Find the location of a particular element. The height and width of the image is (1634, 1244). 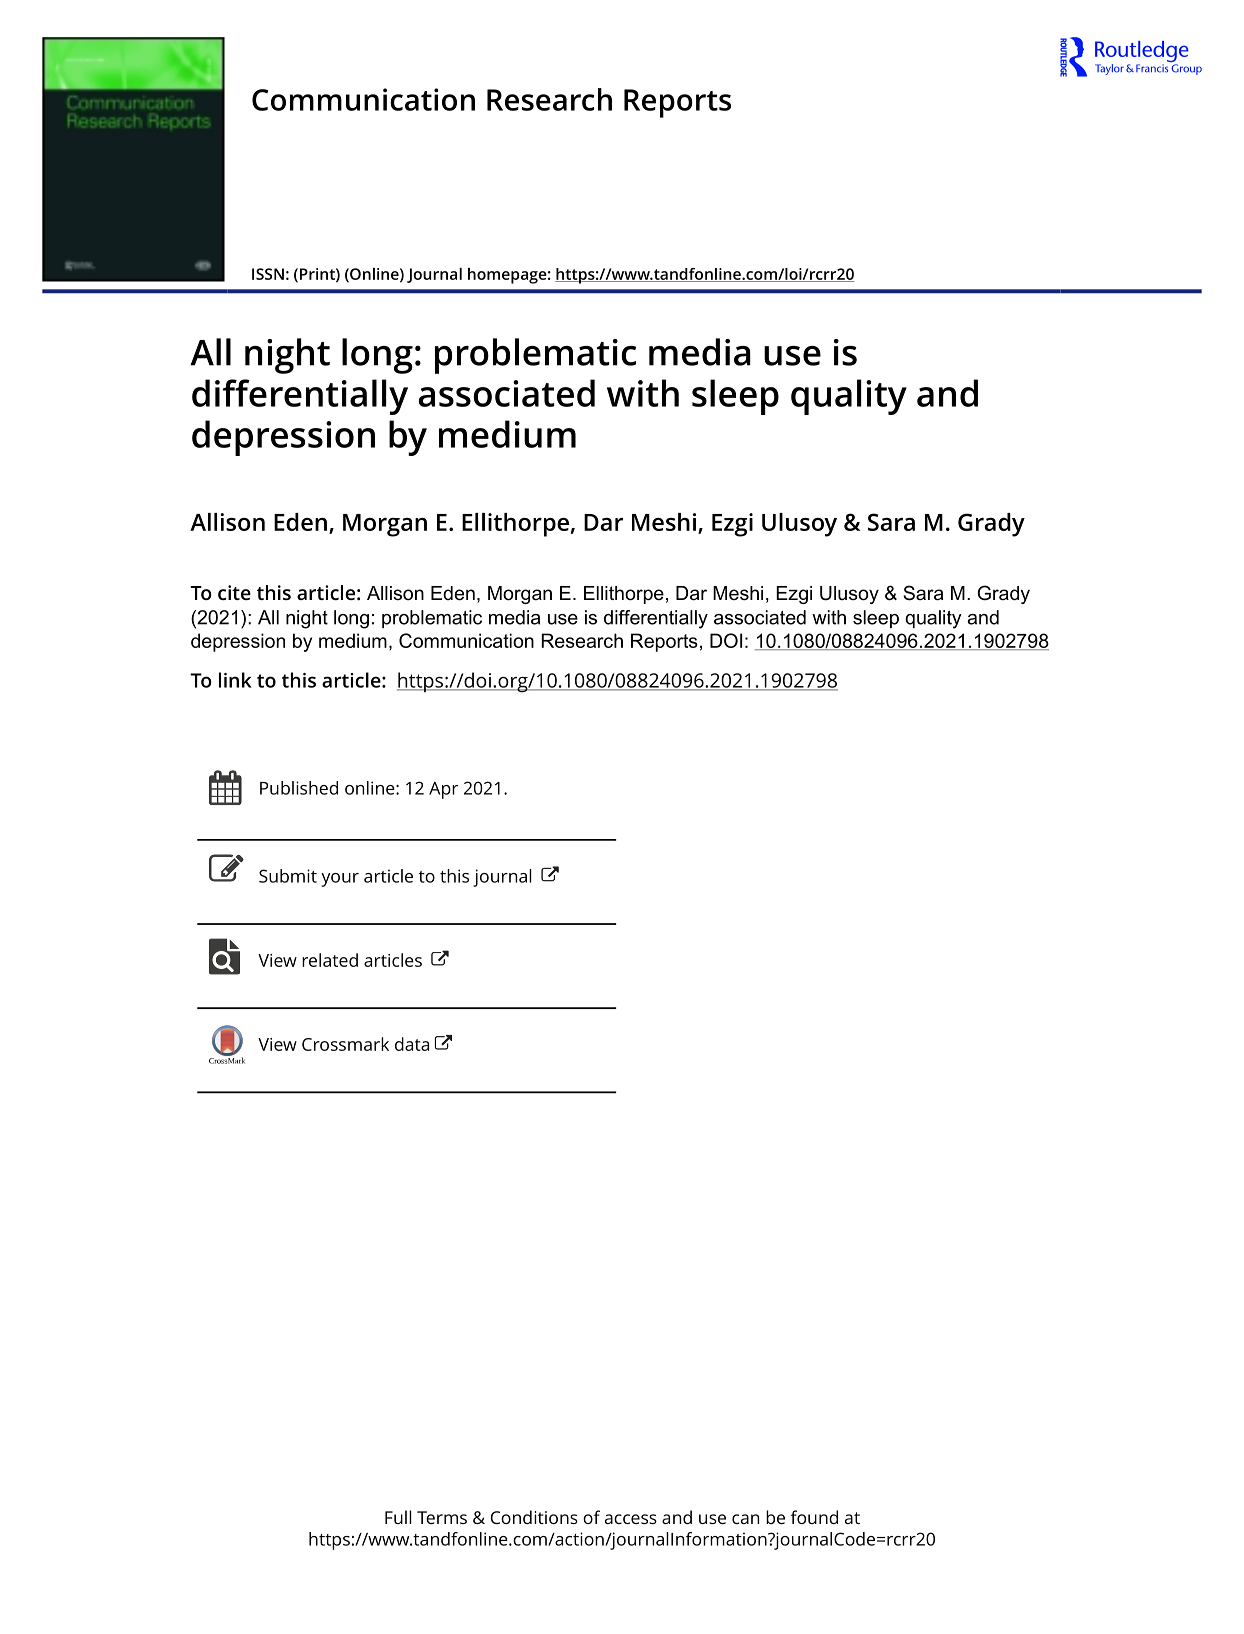

your is located at coordinates (340, 880).
